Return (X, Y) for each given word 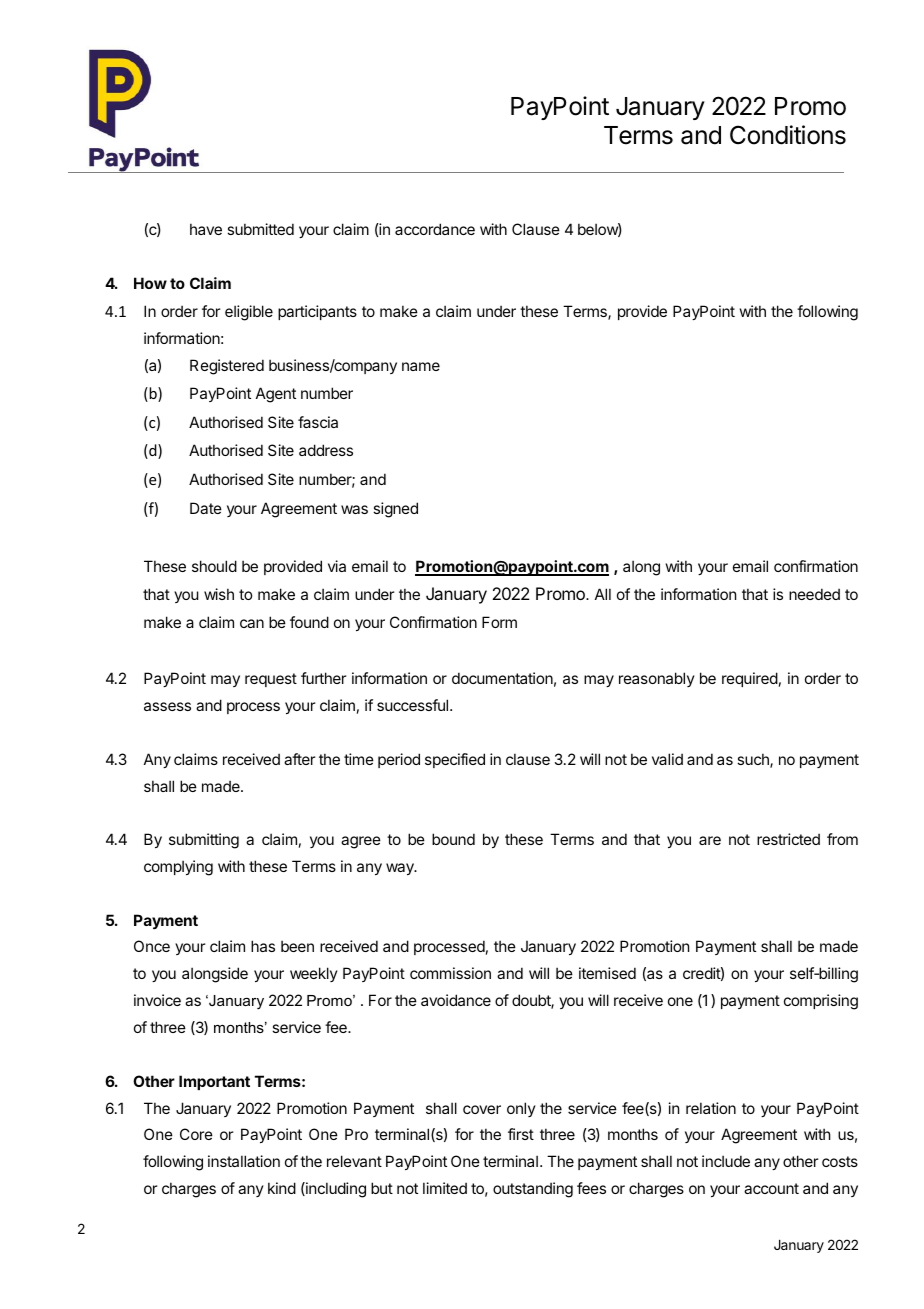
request (271, 680)
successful (412, 705)
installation (244, 1161)
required (750, 679)
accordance (435, 229)
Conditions (788, 135)
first (521, 1134)
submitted (260, 229)
